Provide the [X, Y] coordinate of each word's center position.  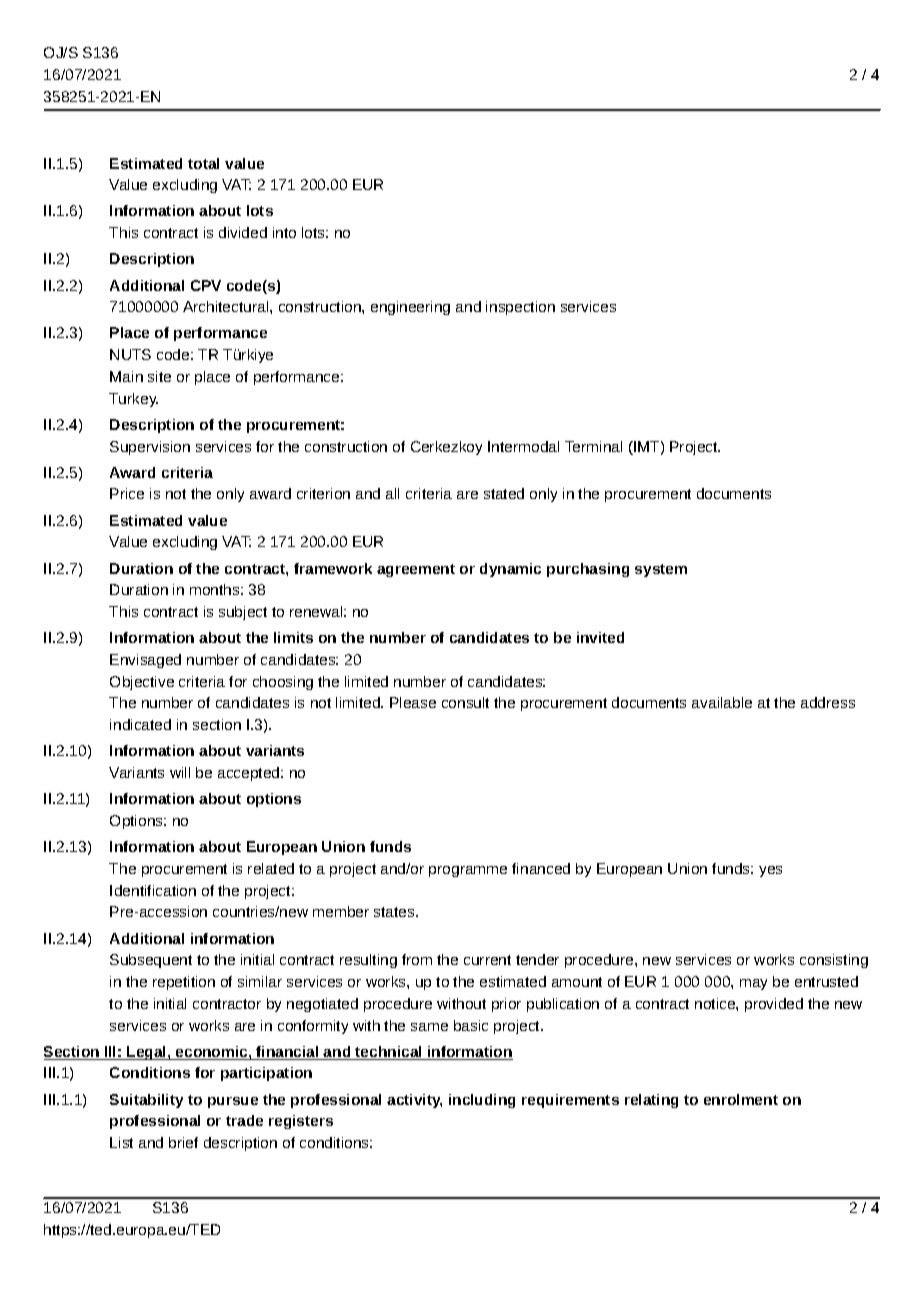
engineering [410, 308]
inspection [520, 308]
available [722, 702]
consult [465, 702]
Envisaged [145, 661]
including [482, 1101]
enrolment [741, 1099]
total [203, 163]
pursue [233, 1102]
